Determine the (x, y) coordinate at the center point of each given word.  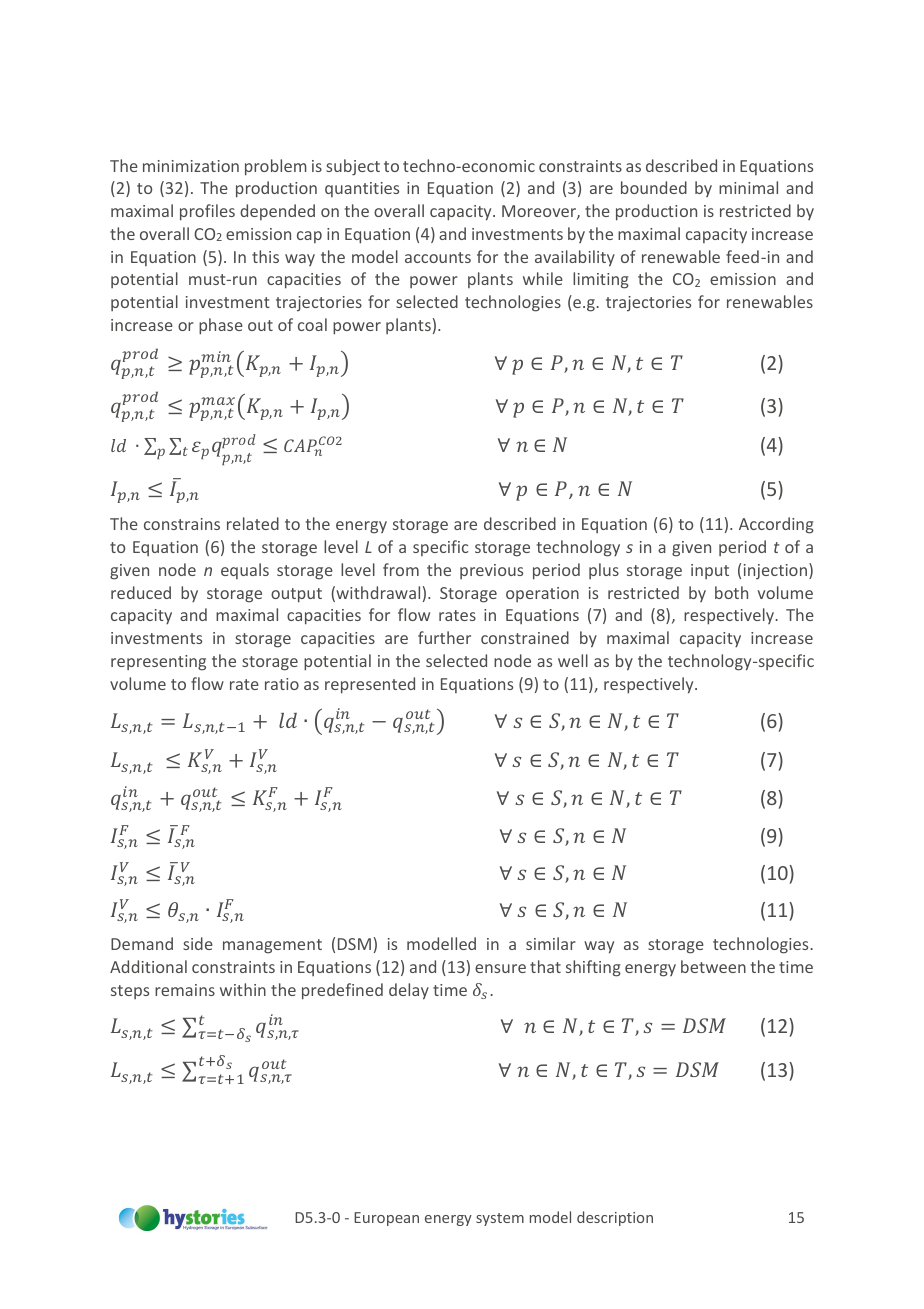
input (710, 571)
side (198, 943)
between (713, 966)
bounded (654, 187)
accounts (438, 257)
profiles (207, 212)
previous (491, 571)
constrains (182, 524)
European (386, 1219)
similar (551, 943)
